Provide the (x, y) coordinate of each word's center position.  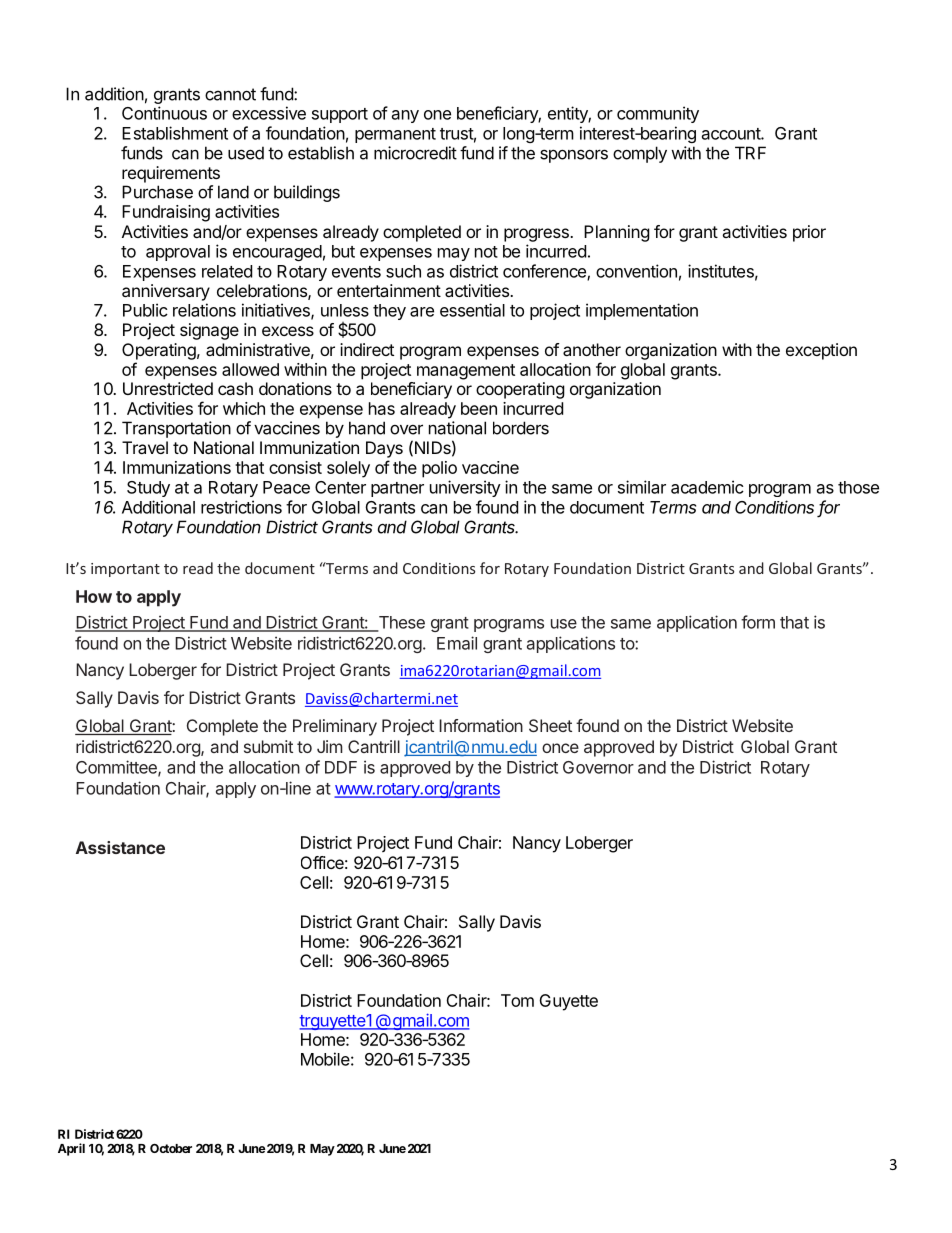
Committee (117, 768)
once (560, 748)
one (437, 115)
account (732, 134)
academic (707, 487)
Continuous (164, 113)
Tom (517, 1000)
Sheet (550, 725)
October (171, 1148)
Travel (145, 447)
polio (439, 469)
